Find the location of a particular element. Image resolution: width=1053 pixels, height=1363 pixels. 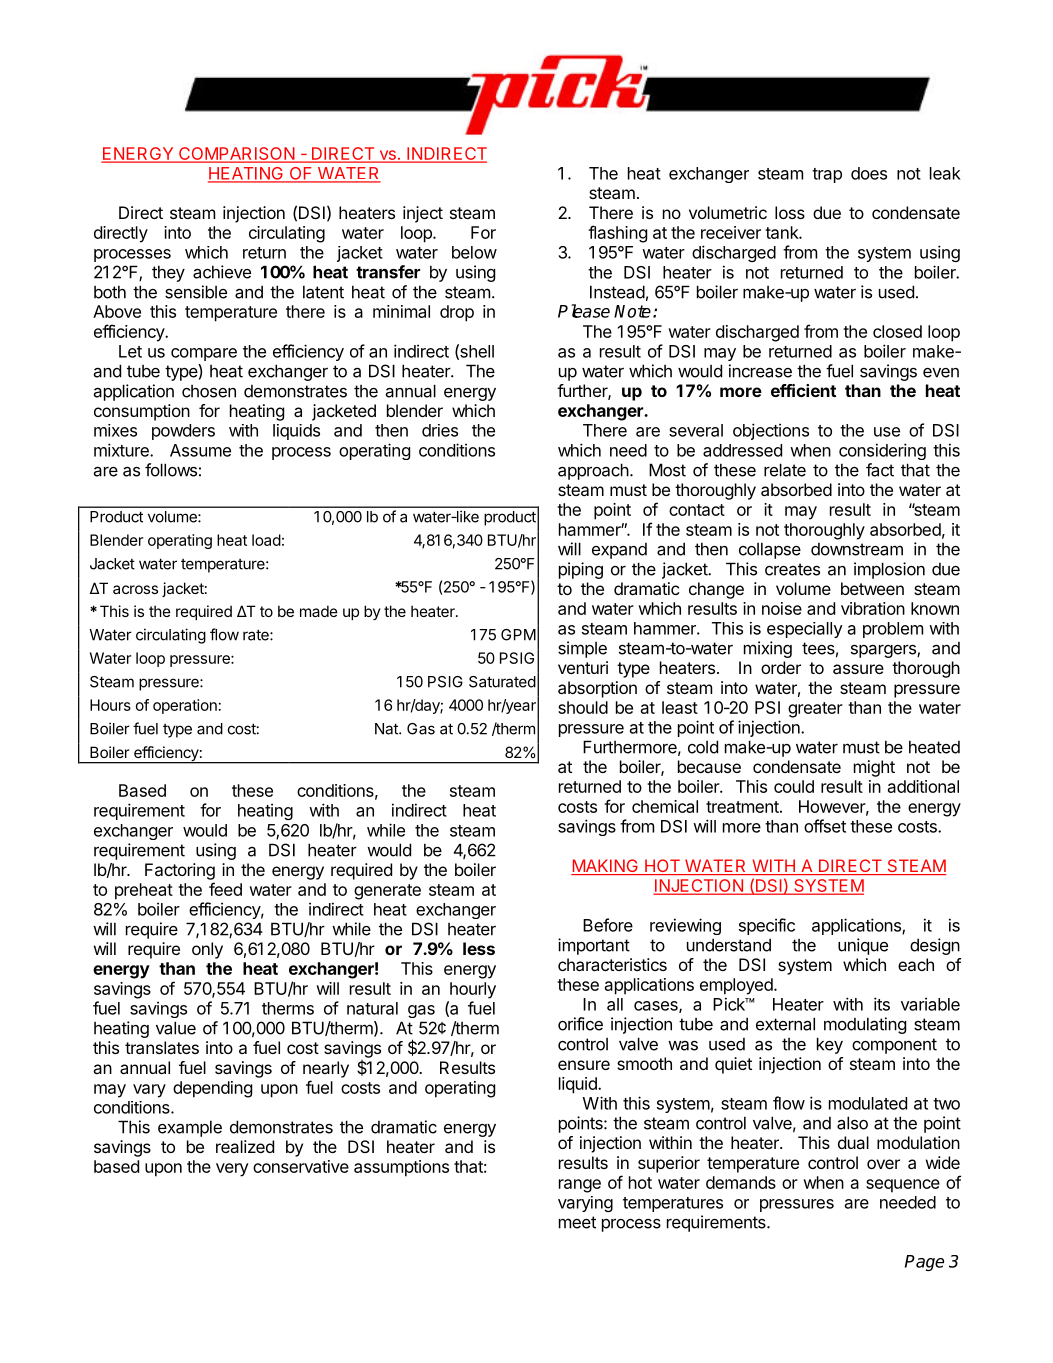

modulating is located at coordinates (865, 1025).
